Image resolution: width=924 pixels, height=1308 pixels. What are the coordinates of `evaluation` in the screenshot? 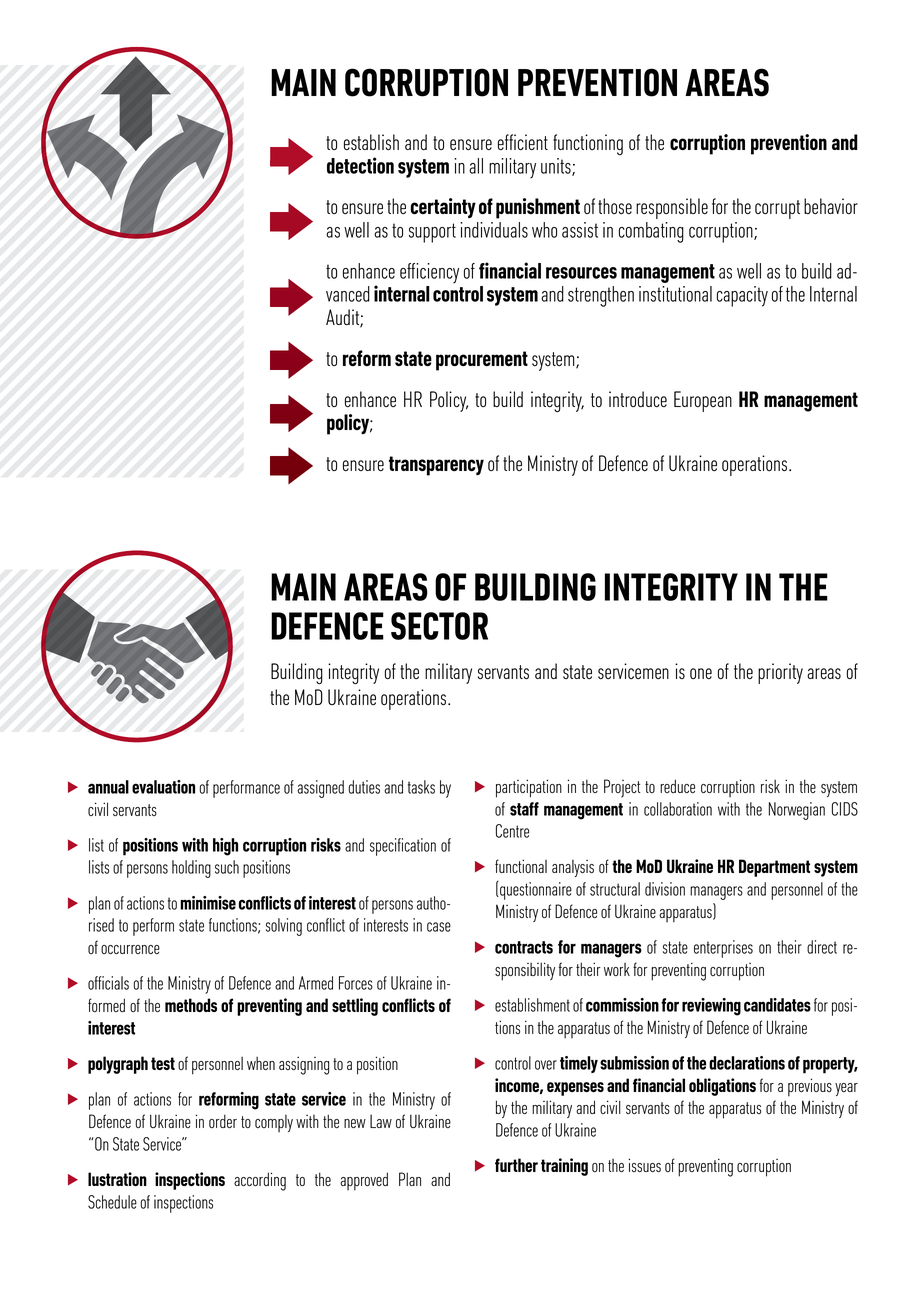 It's located at (163, 787).
